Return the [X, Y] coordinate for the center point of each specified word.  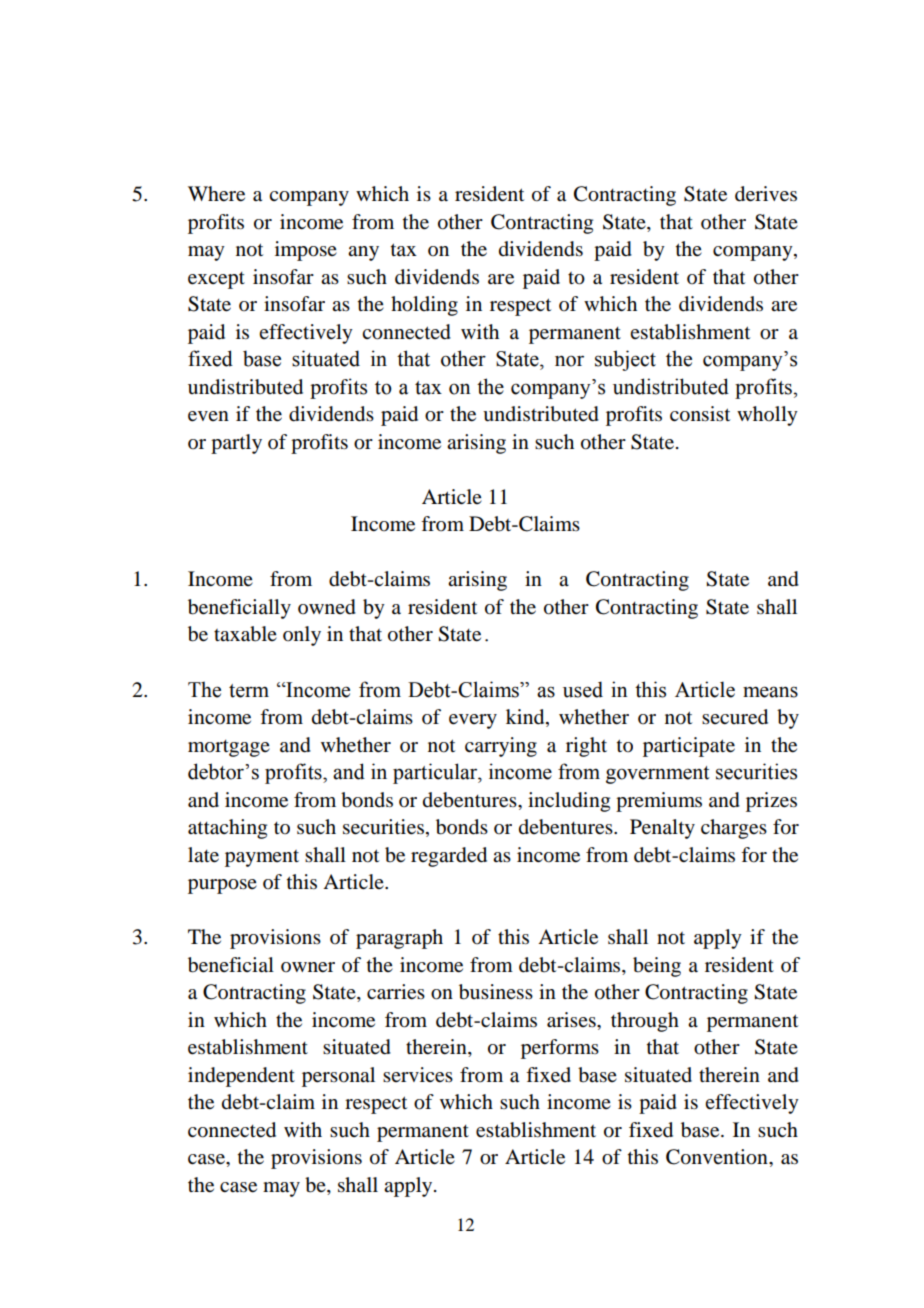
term [249, 691]
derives [766, 194]
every [473, 721]
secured [735, 717]
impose [306, 251]
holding [424, 306]
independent [241, 1077]
